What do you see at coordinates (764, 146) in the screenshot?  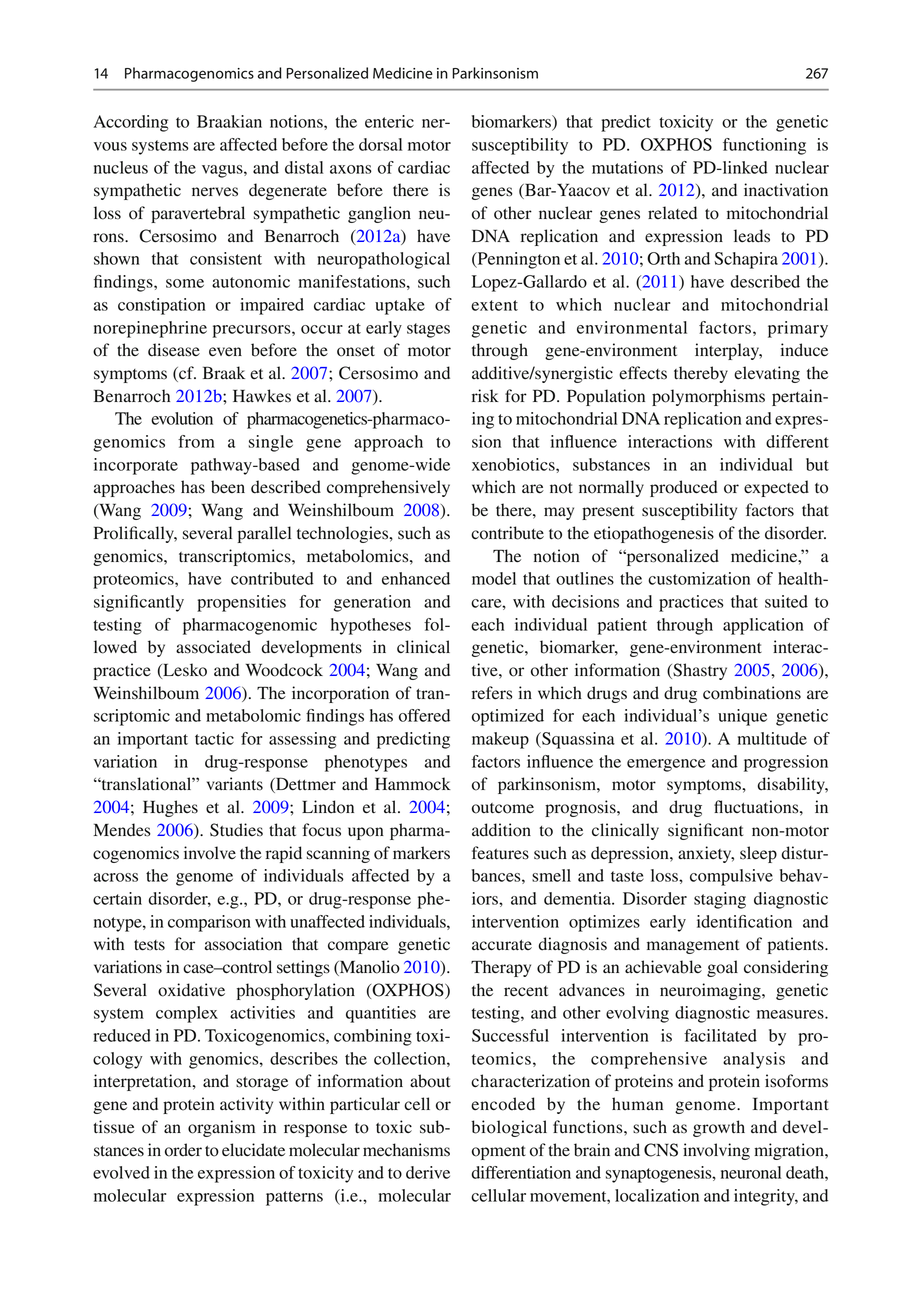 I see `functioning` at bounding box center [764, 146].
